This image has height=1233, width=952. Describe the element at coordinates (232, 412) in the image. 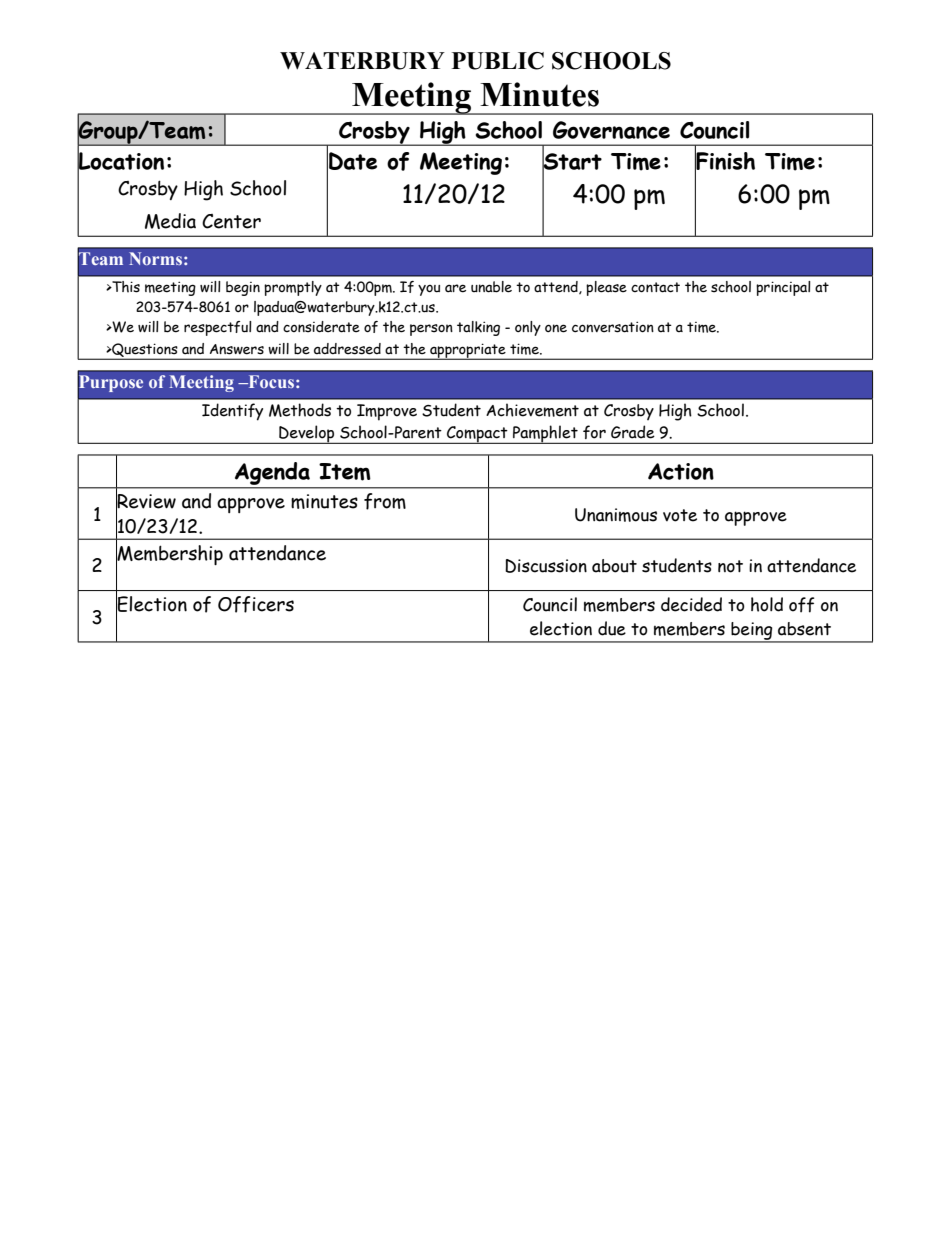

I see `Identify` at that location.
